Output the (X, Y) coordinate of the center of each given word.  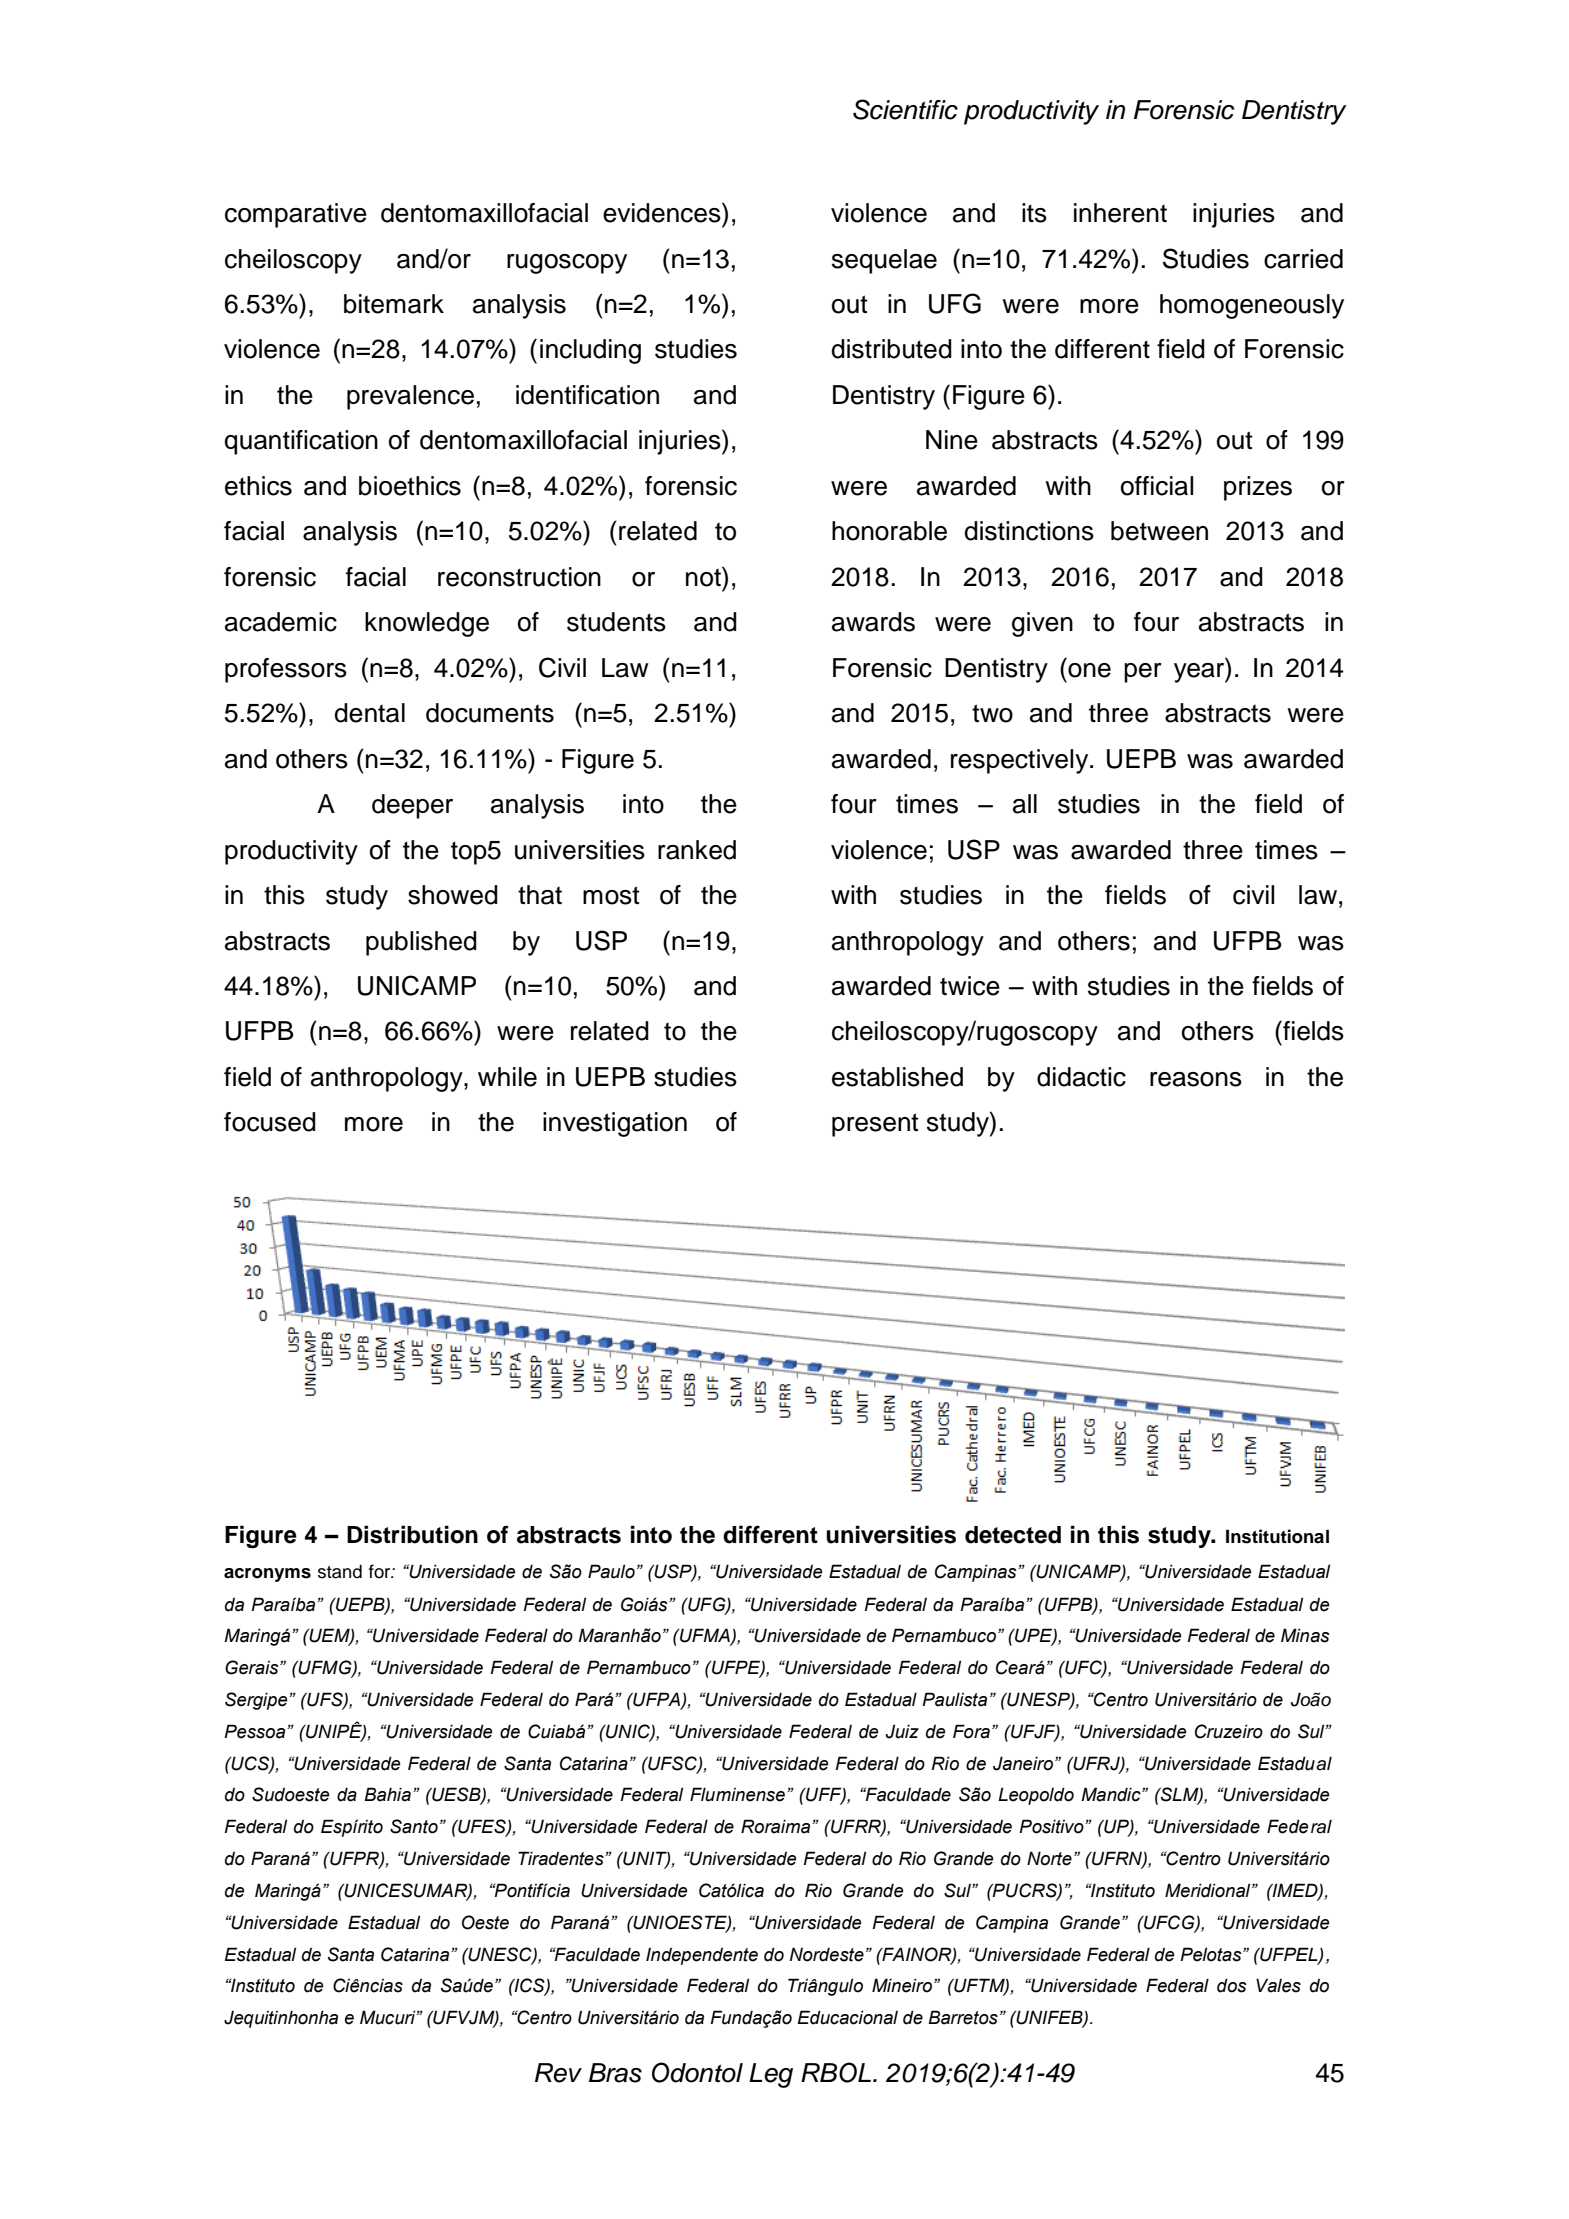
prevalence (410, 397)
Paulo (611, 1571)
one (1089, 670)
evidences (663, 212)
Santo (414, 1826)
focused (270, 1122)
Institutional (1277, 1536)
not (704, 576)
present (875, 1125)
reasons (1196, 1079)
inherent (1120, 213)
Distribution (412, 1534)
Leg (771, 2075)
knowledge (427, 624)
